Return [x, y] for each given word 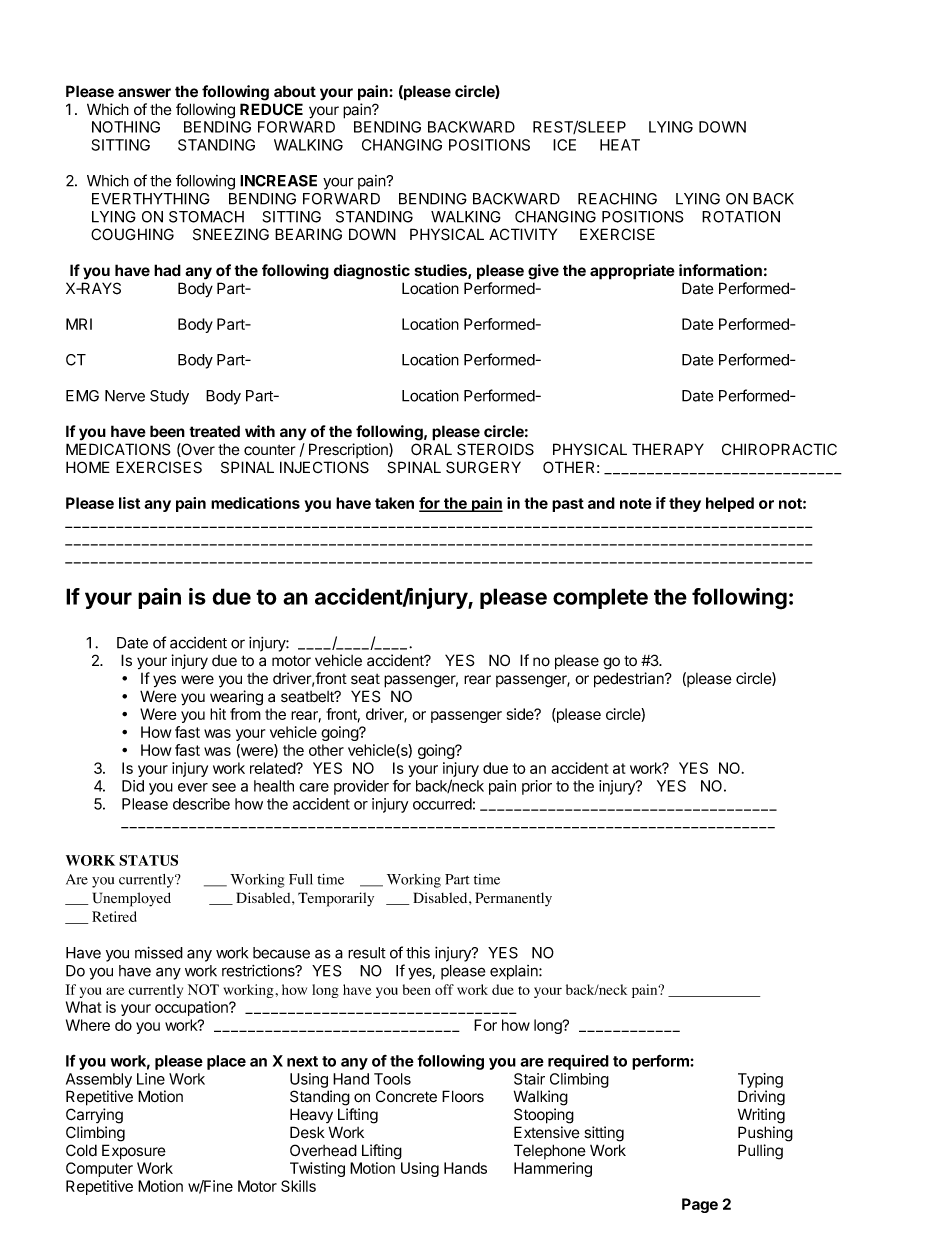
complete [600, 598]
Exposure [134, 1152]
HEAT [620, 145]
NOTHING [126, 127]
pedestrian [630, 680]
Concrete [406, 1096]
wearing [236, 698]
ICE [564, 145]
